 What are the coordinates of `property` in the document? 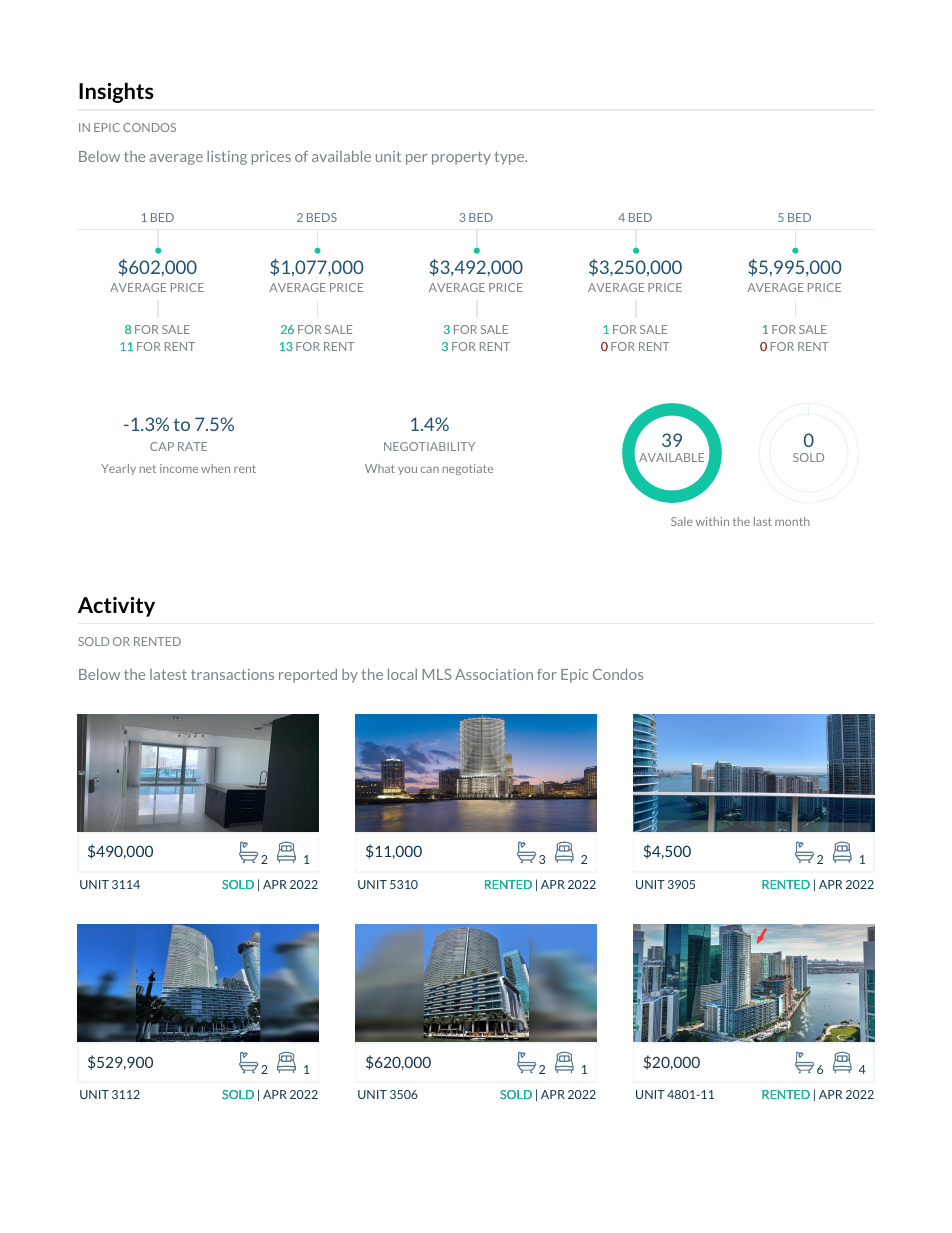 It's located at (461, 158).
